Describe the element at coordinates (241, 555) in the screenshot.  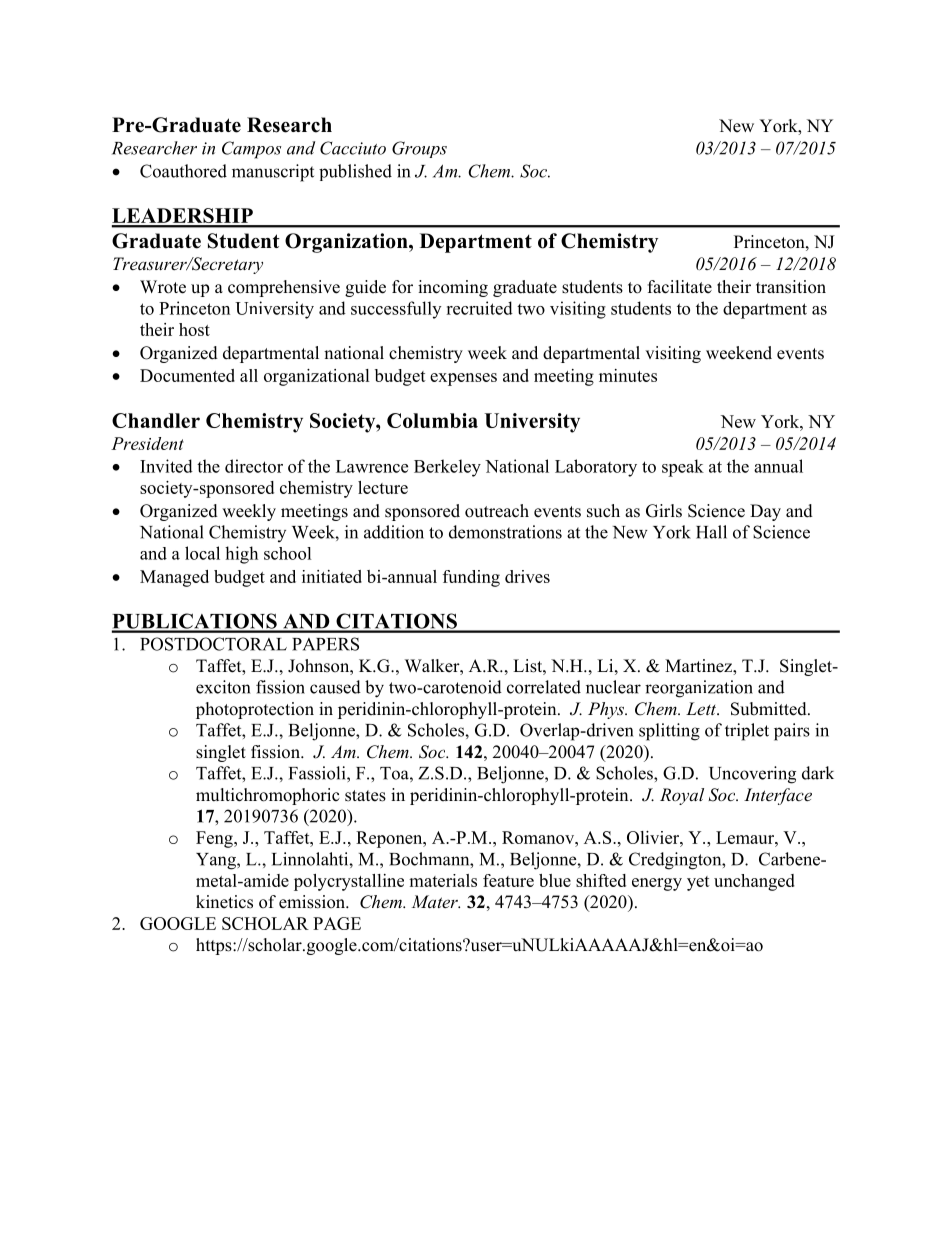
I see `high` at that location.
